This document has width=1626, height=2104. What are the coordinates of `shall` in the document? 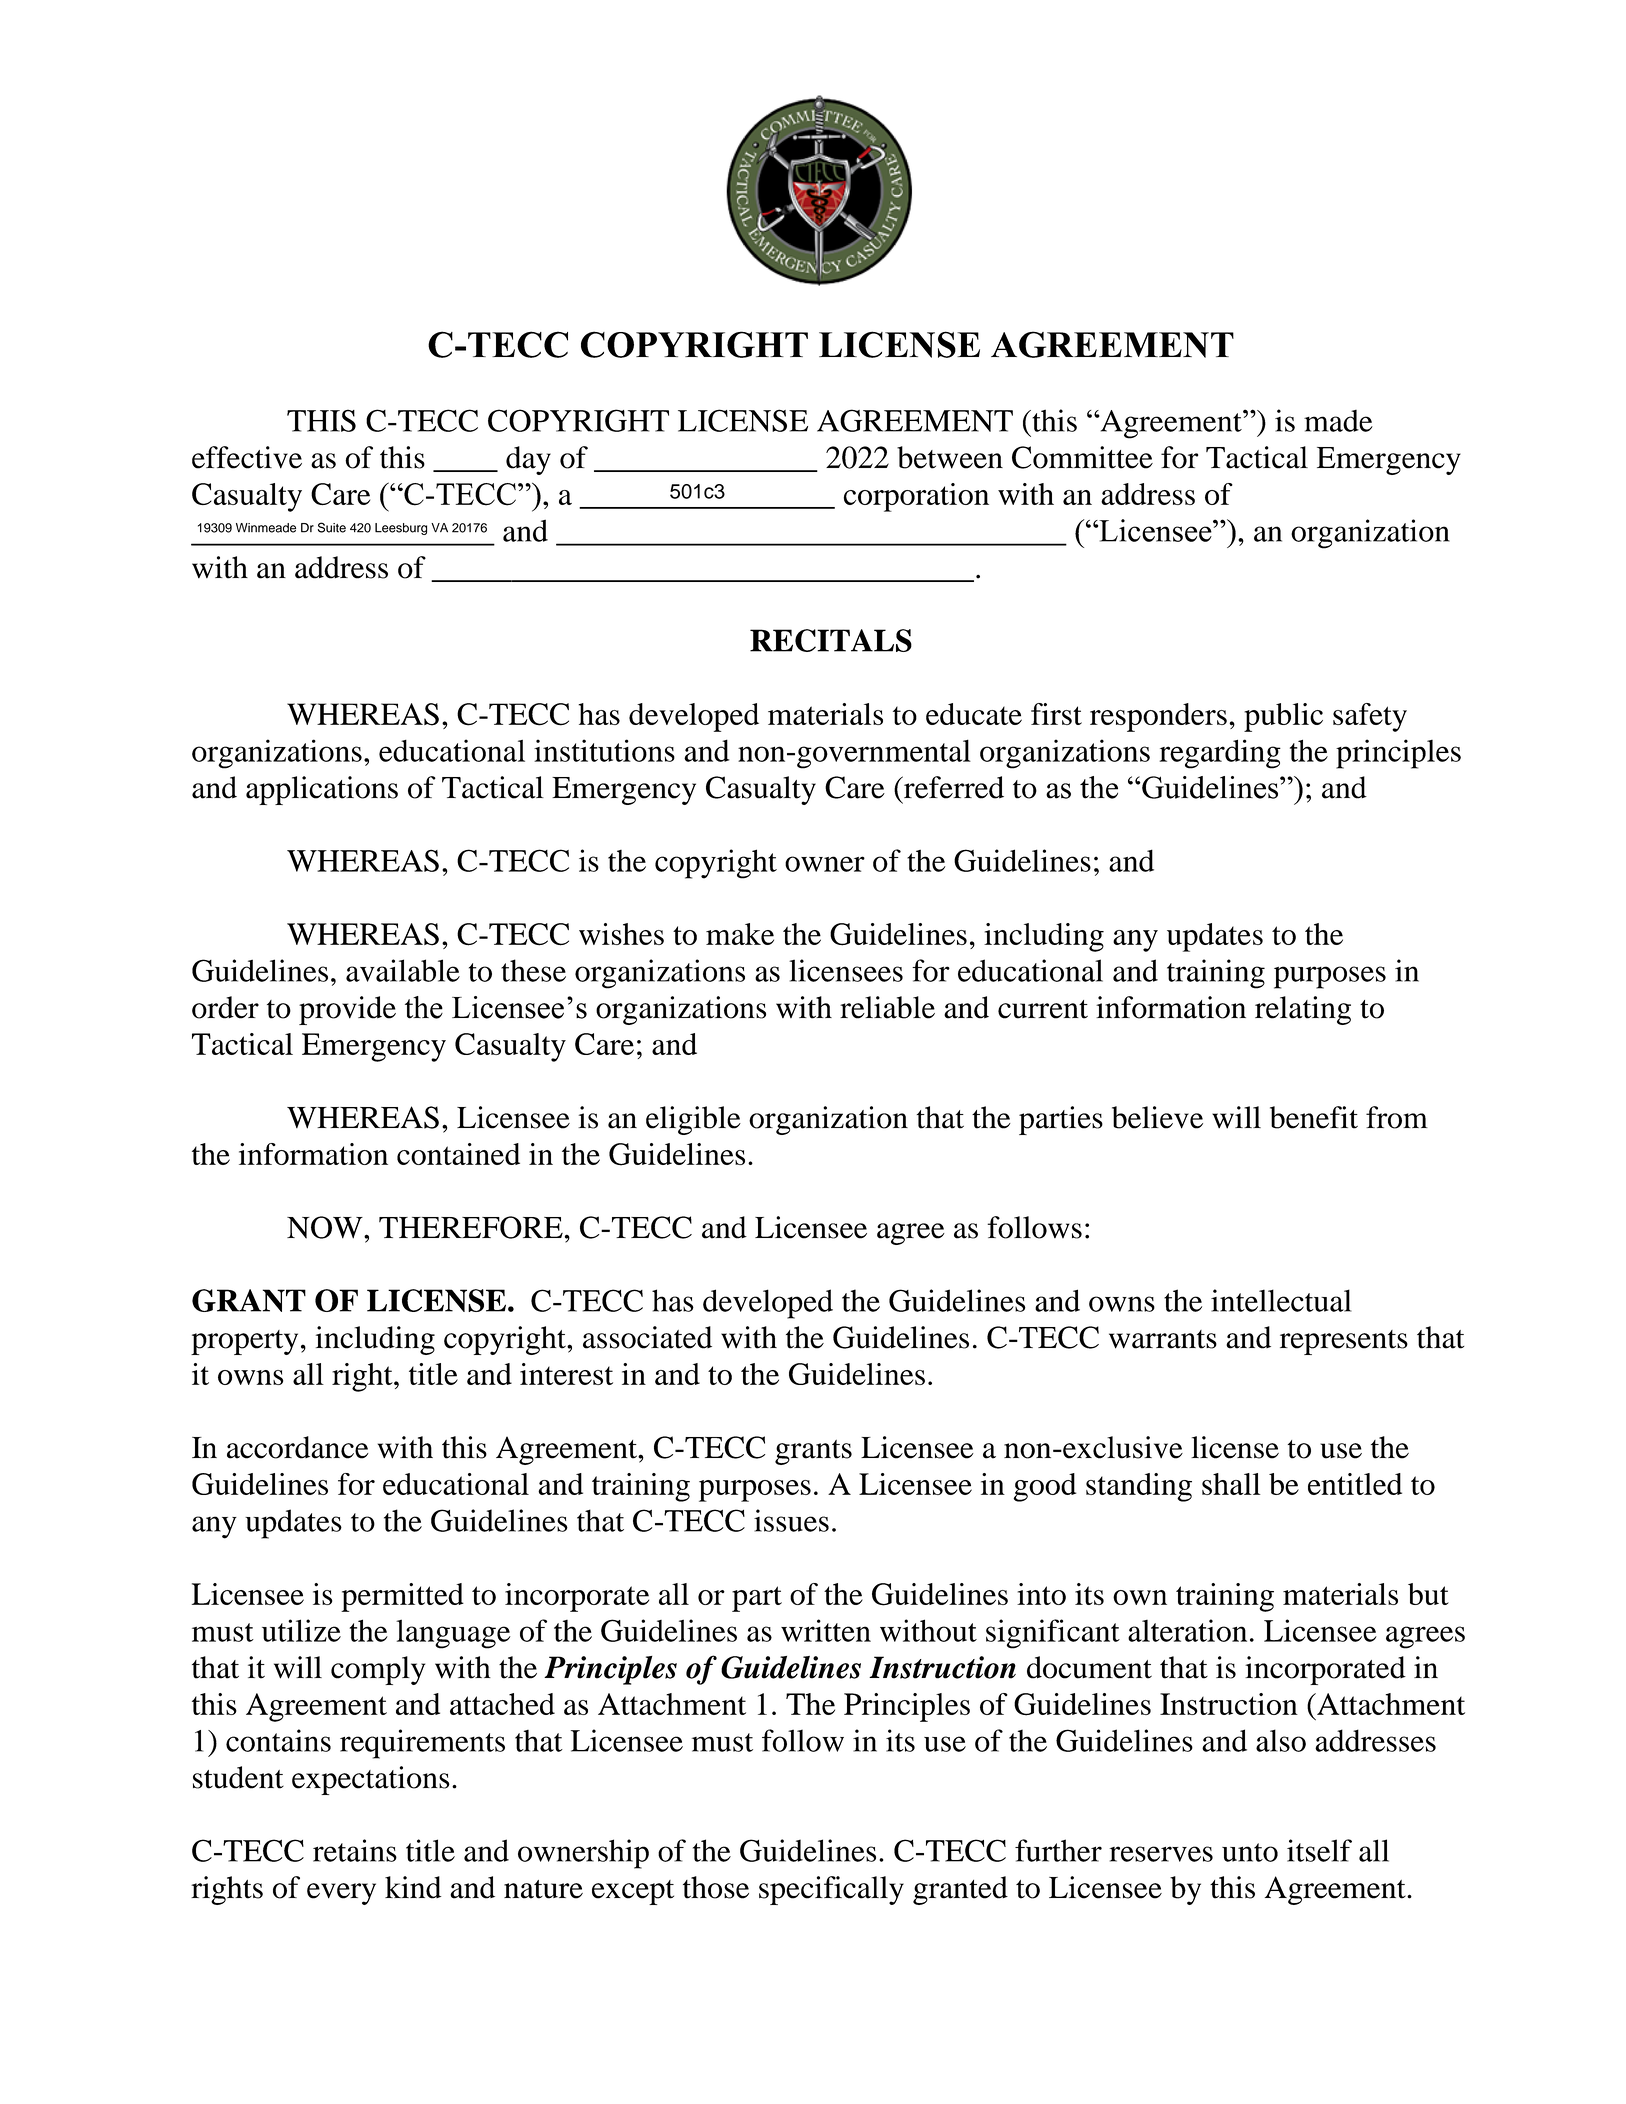 It's located at (1231, 1484).
